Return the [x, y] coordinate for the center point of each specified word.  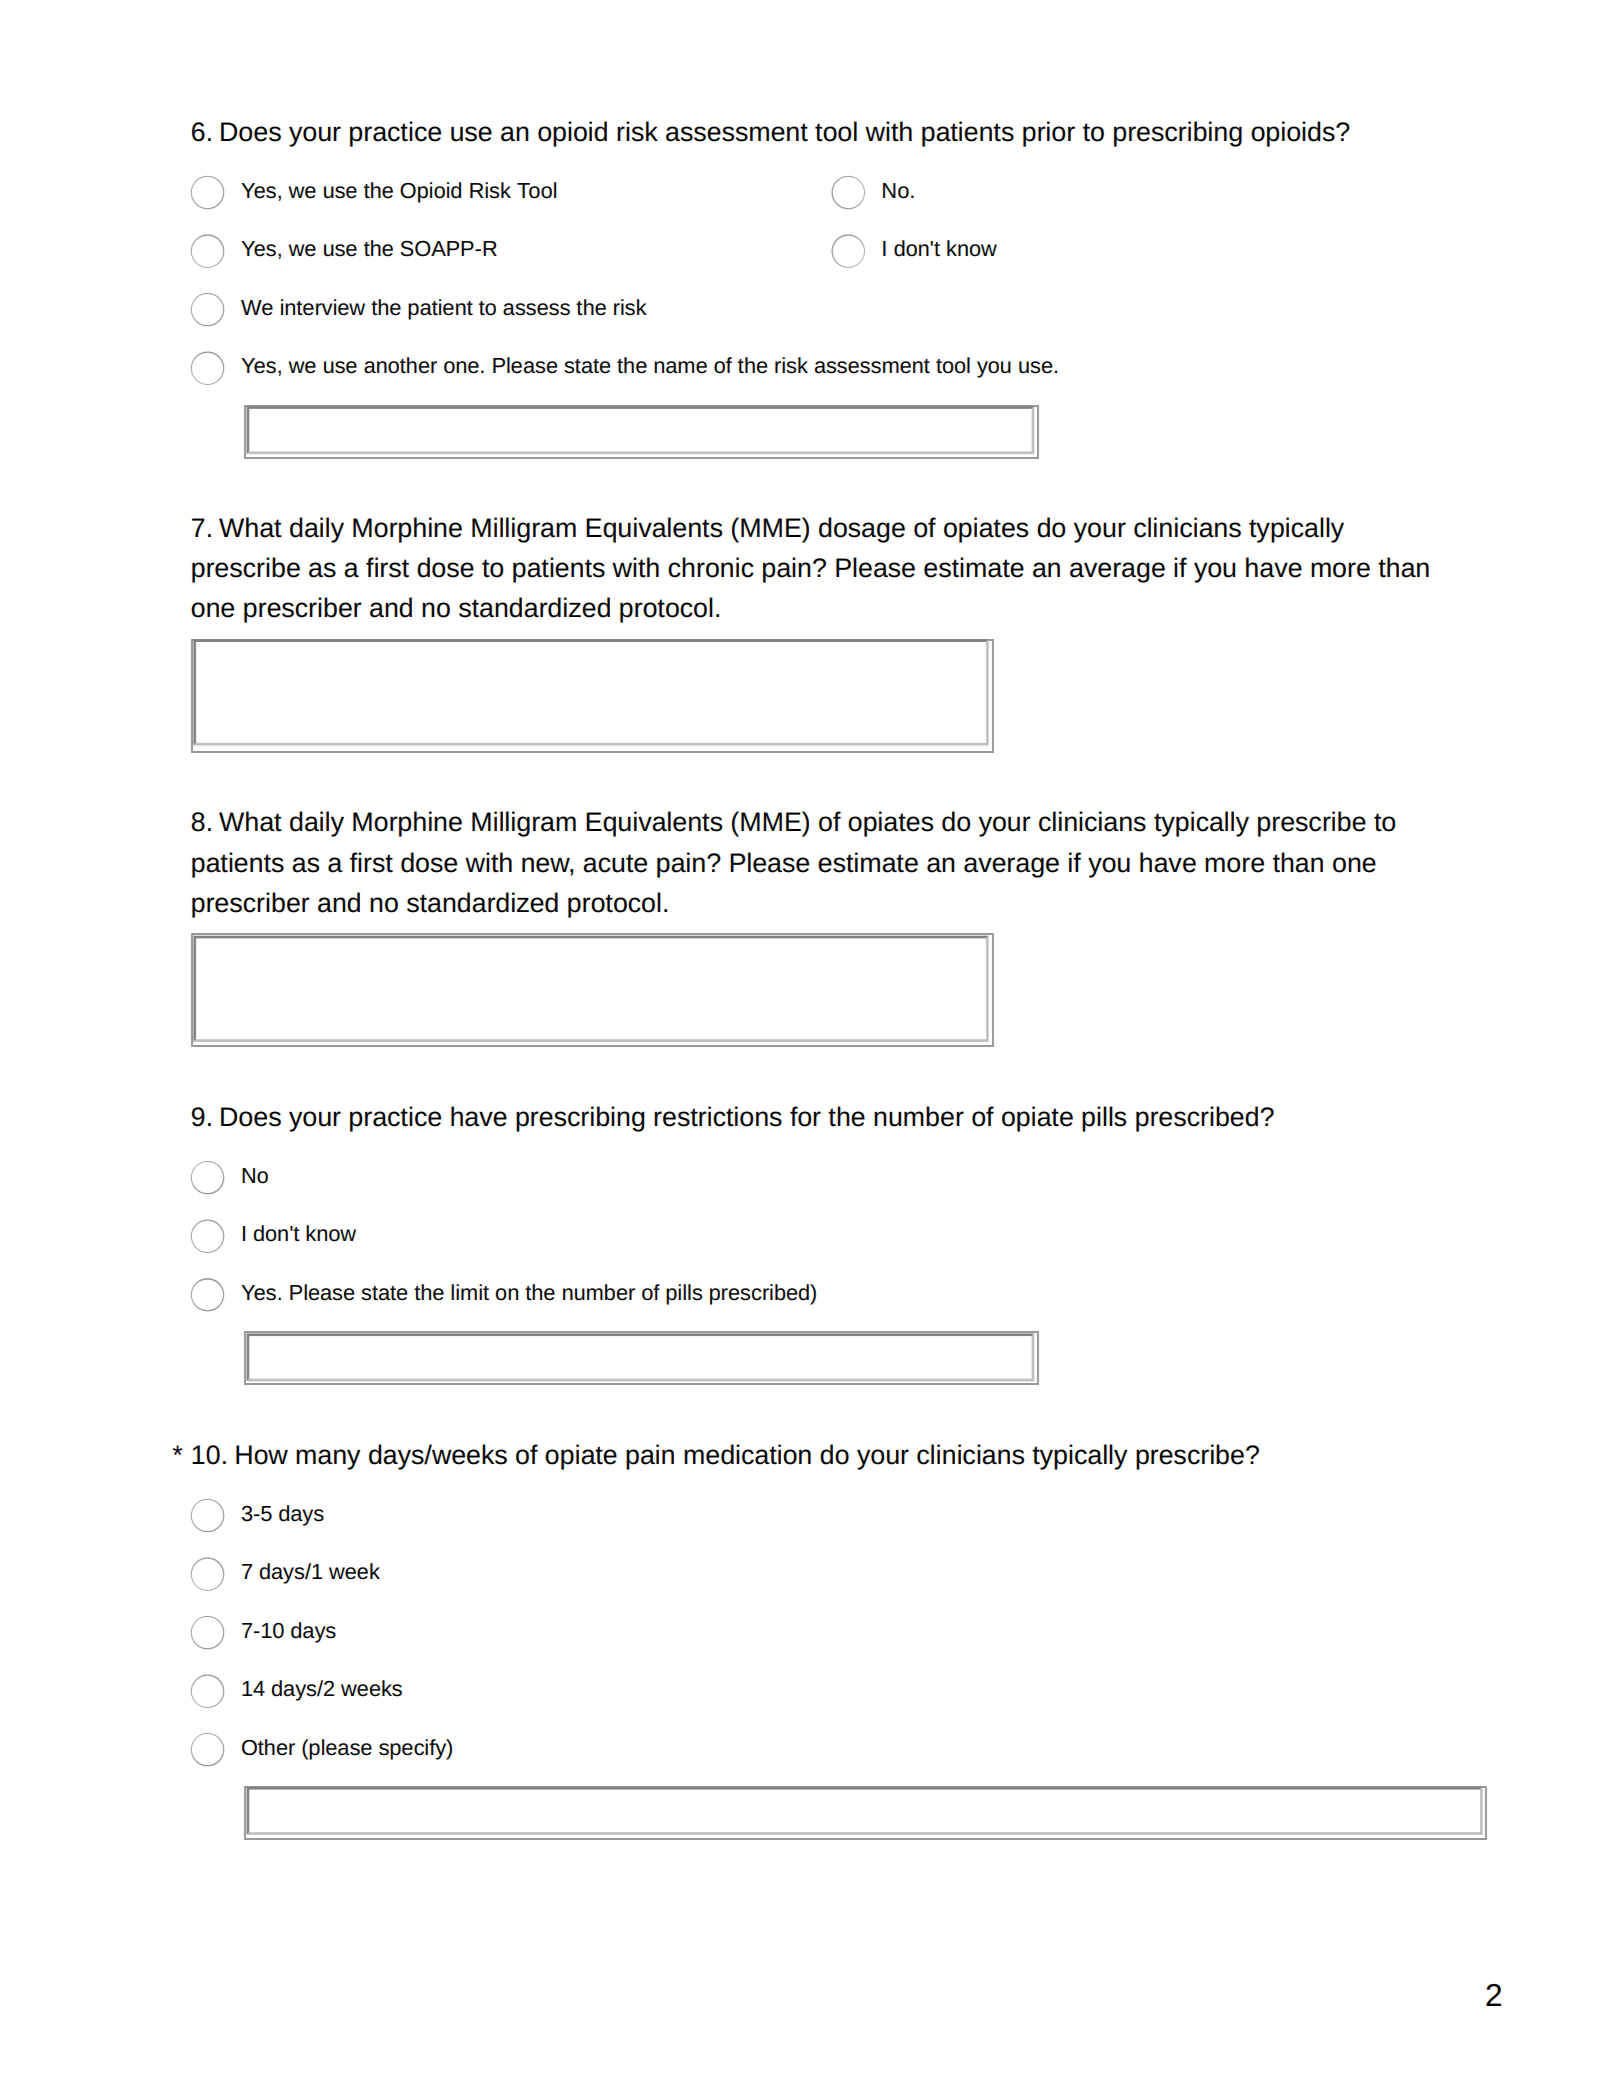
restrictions [718, 1116]
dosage [862, 530]
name [680, 367]
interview [323, 307]
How [262, 1455]
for [805, 1116]
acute [615, 863]
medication [747, 1454]
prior [1049, 134]
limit [470, 1292]
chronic [711, 567]
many [328, 1459]
